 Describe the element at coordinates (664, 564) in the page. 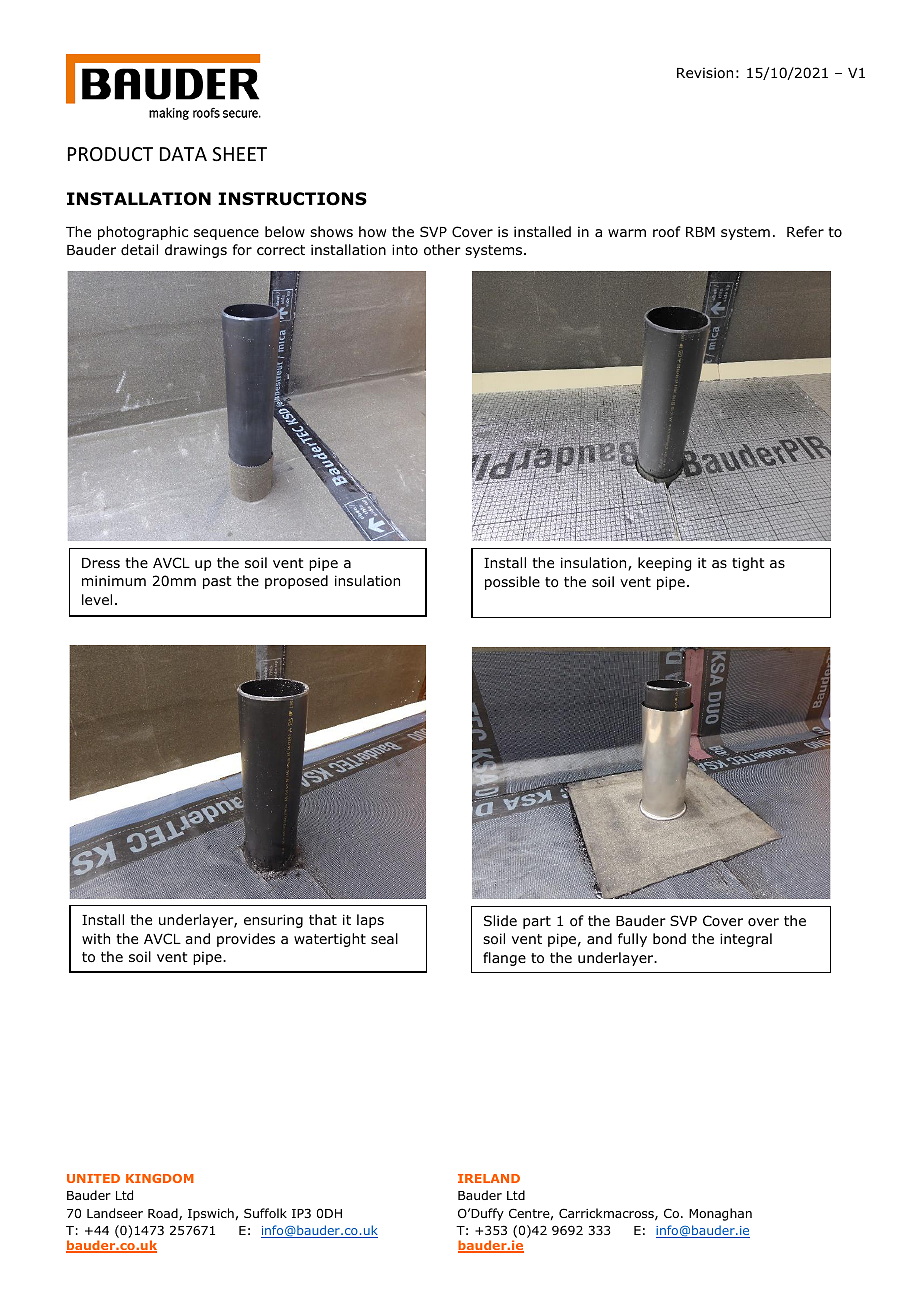

I see `keeping` at that location.
